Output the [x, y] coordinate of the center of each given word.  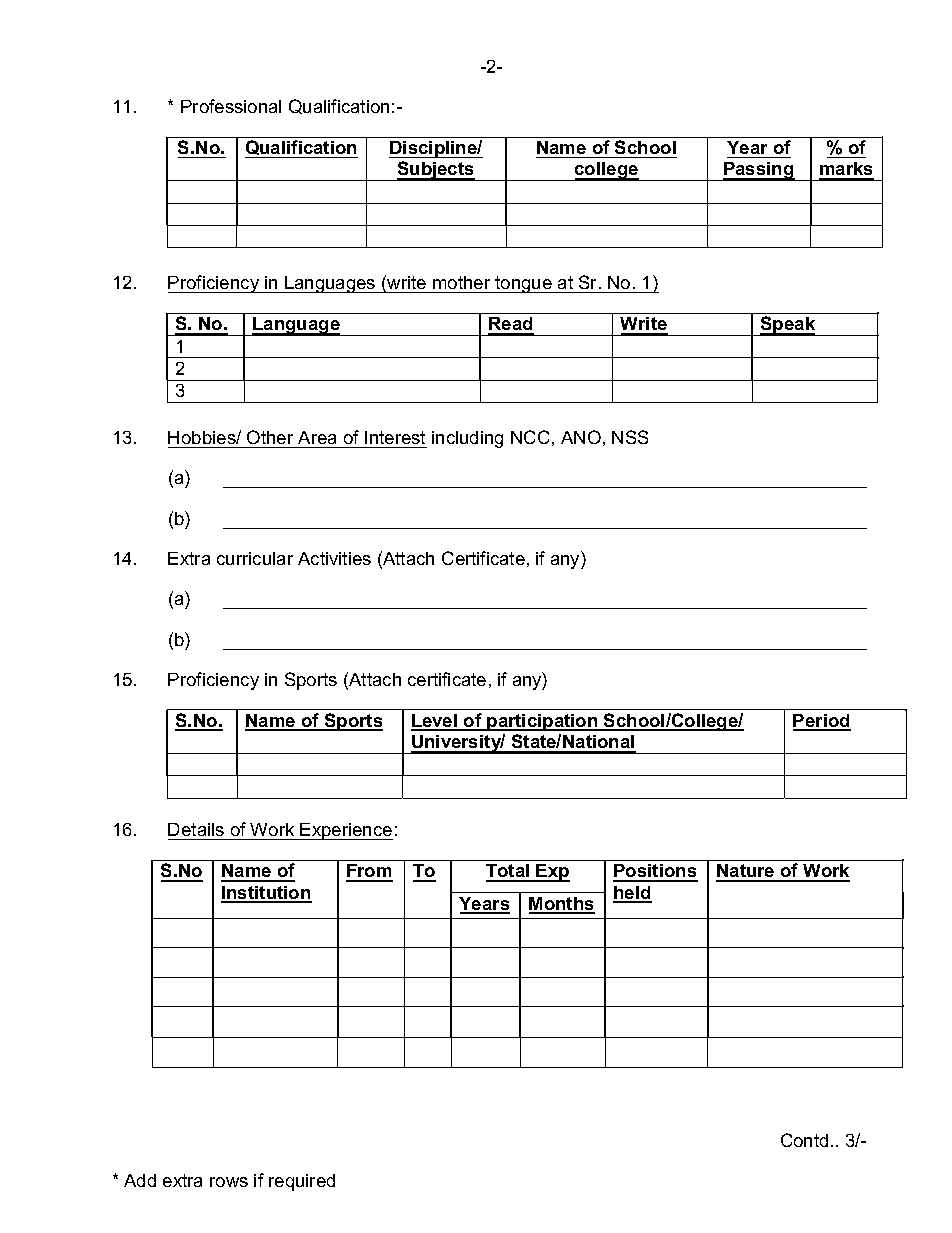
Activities [334, 558]
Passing [759, 171]
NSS [630, 437]
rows [229, 1182]
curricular [255, 558]
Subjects [436, 171]
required [302, 1182]
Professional [231, 106]
